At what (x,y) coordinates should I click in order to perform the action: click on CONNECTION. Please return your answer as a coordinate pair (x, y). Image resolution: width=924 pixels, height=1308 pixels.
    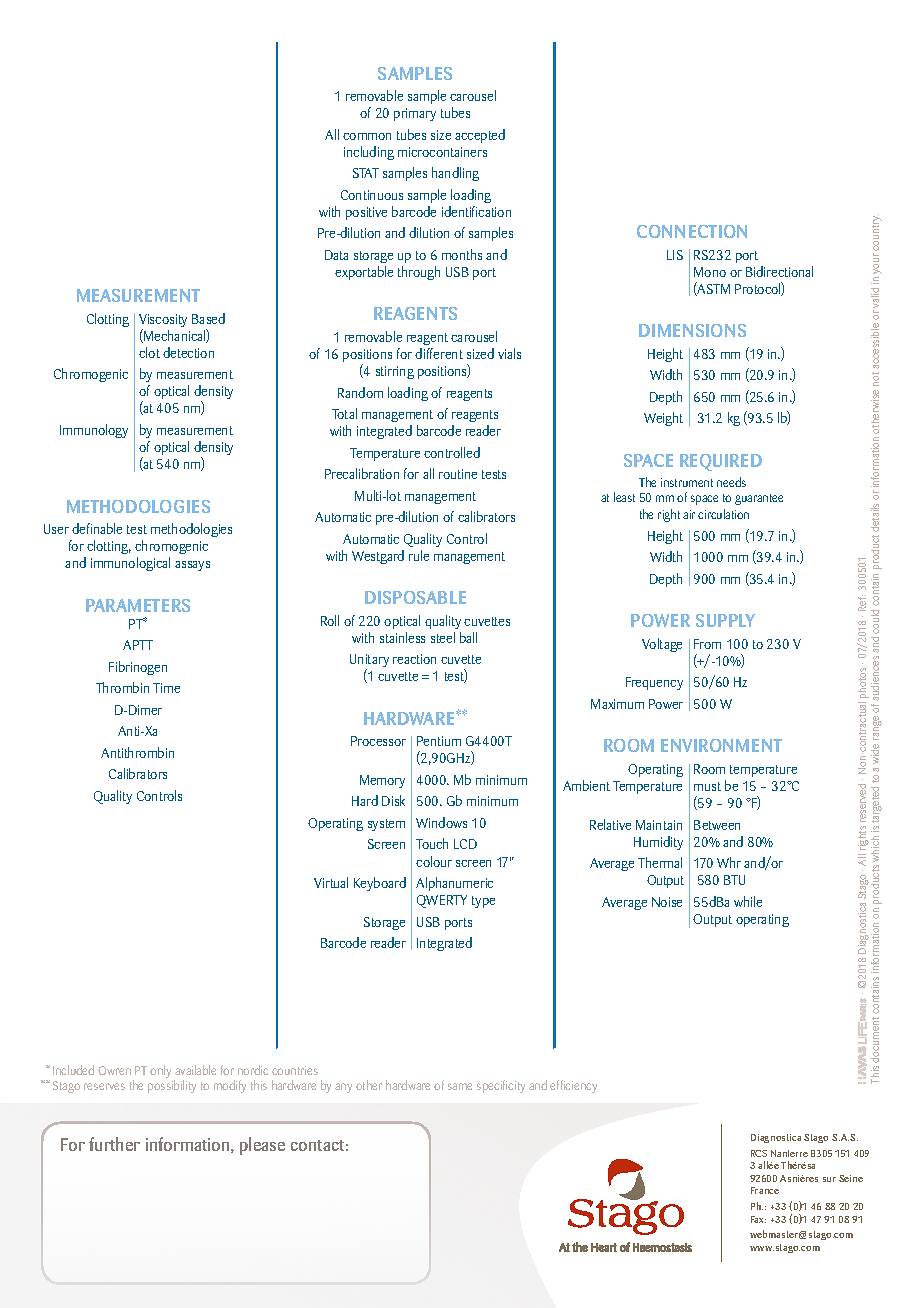
    Looking at the image, I should click on (692, 231).
